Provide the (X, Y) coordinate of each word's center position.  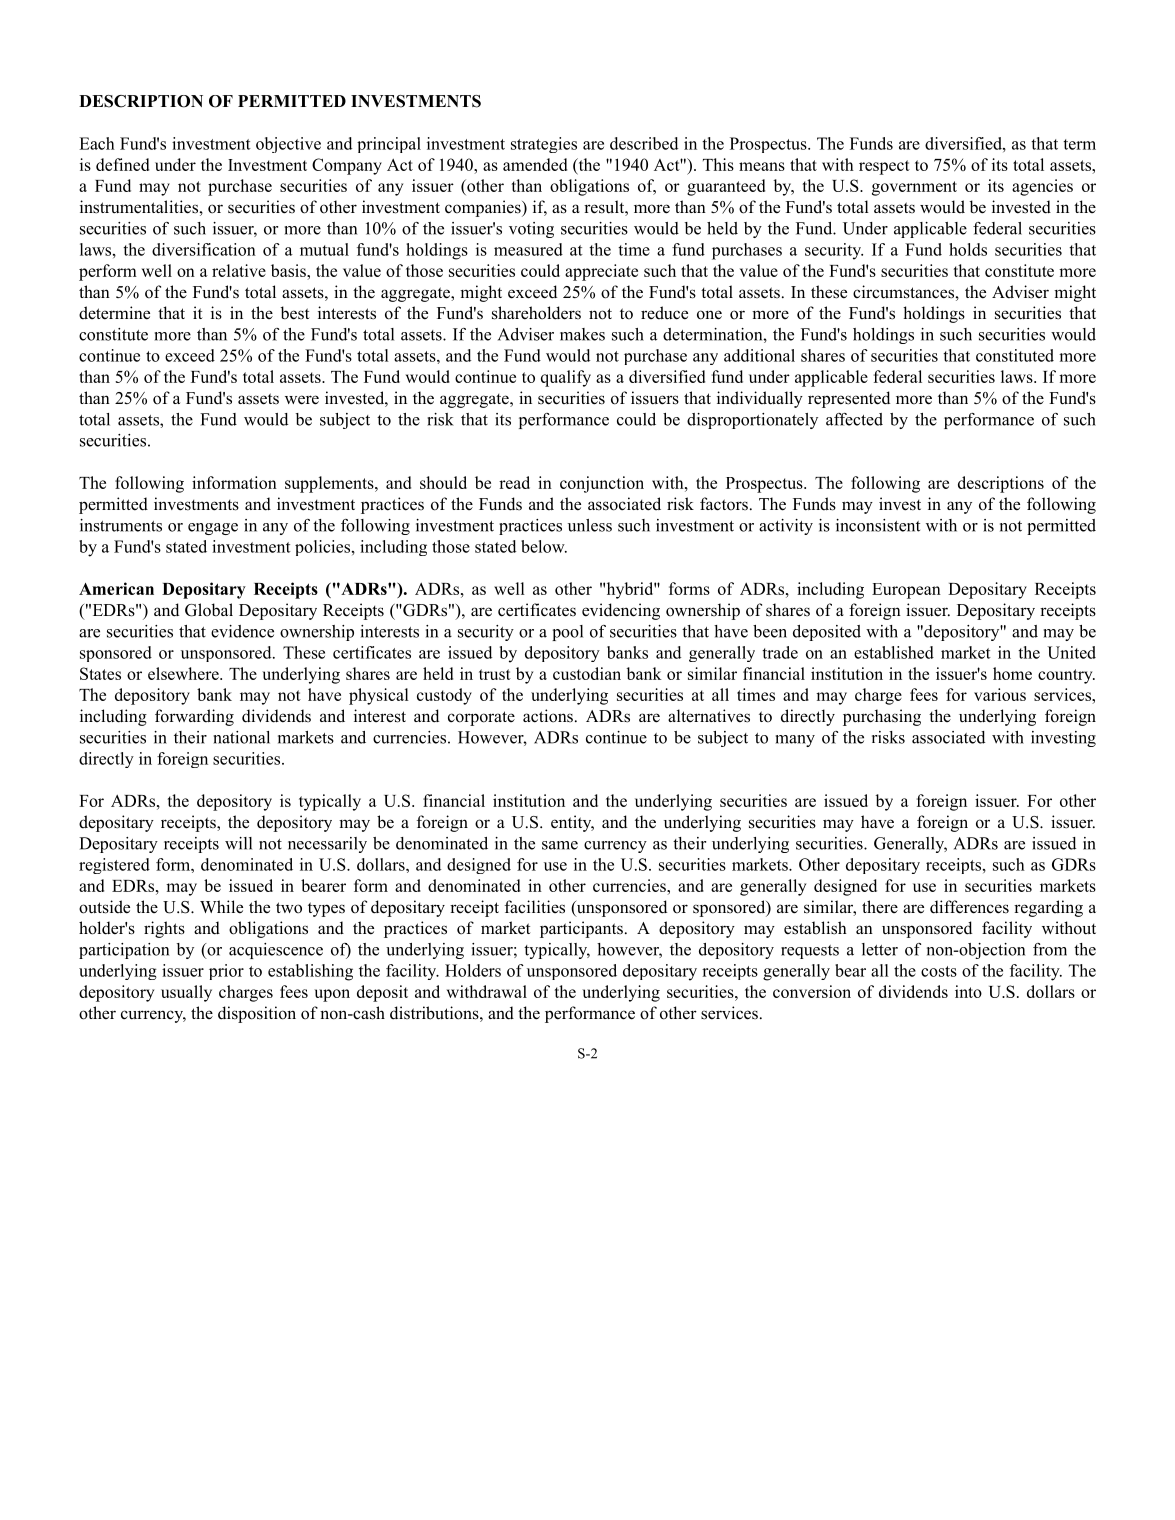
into (968, 991)
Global (209, 610)
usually (186, 993)
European (906, 591)
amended (535, 164)
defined (122, 164)
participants (581, 929)
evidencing (621, 611)
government (914, 188)
